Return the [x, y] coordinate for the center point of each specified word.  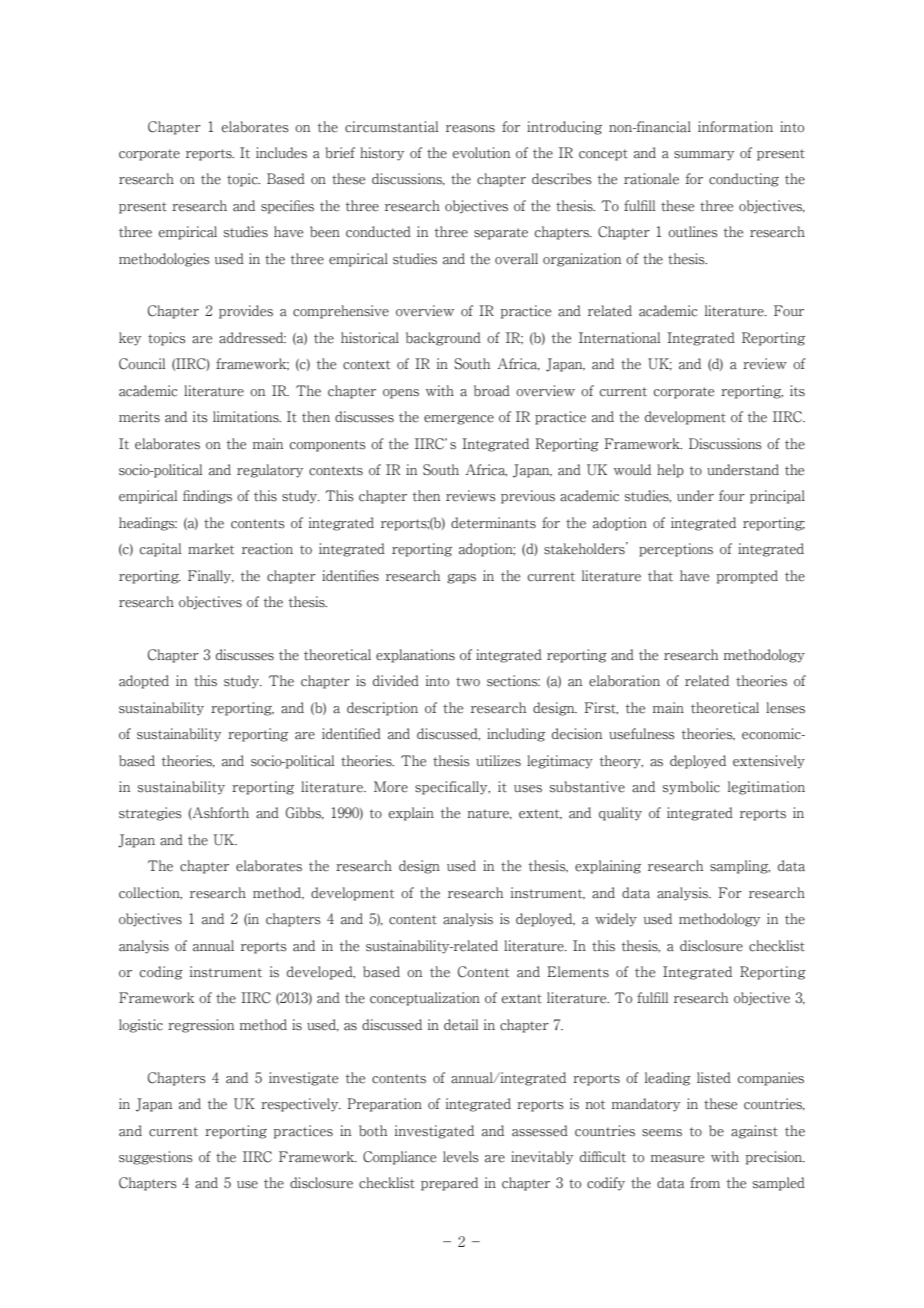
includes [281, 153]
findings [207, 497]
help [670, 471]
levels [461, 1157]
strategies [150, 814]
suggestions [156, 1158]
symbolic [691, 788]
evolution [481, 153]
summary [704, 156]
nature [489, 814]
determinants [493, 523]
